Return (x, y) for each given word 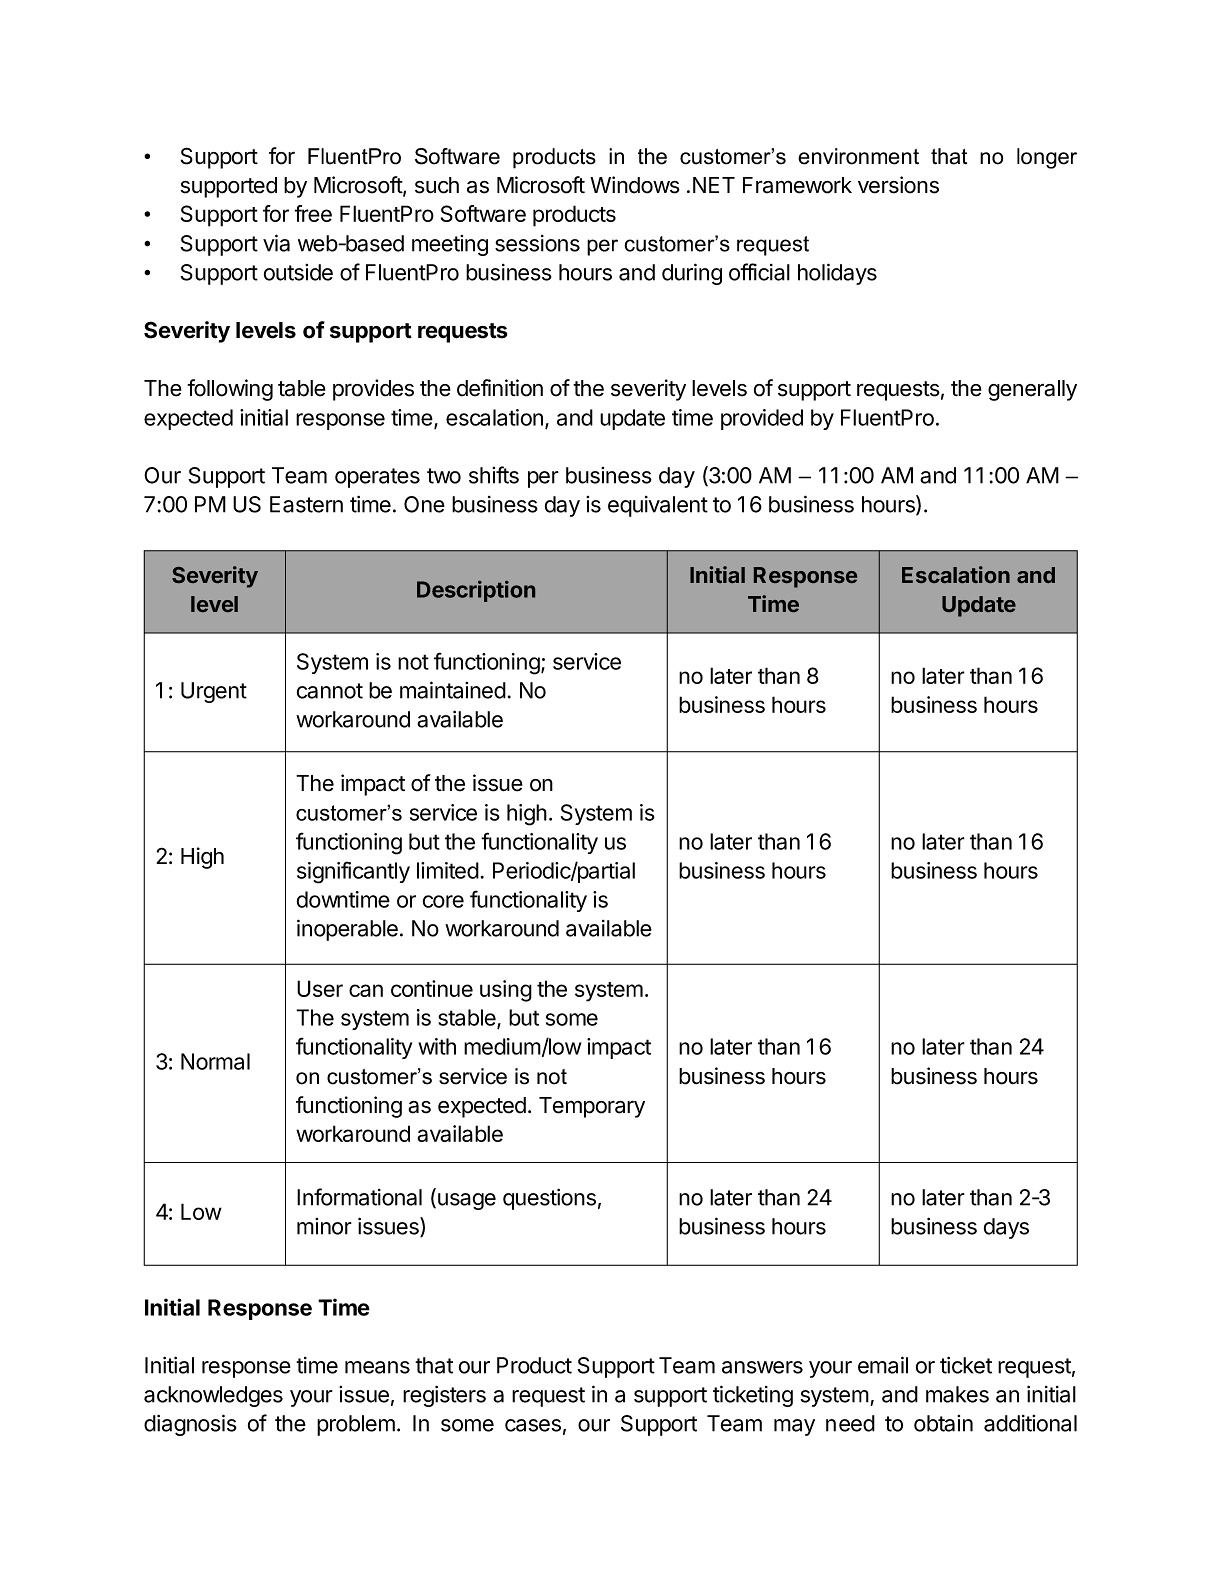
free (313, 213)
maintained (453, 690)
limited (448, 870)
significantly (353, 872)
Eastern (306, 504)
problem (356, 1425)
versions (898, 185)
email (883, 1365)
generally (1032, 390)
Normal (215, 1061)
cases (533, 1425)
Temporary (592, 1107)
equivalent (658, 506)
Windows (635, 185)
